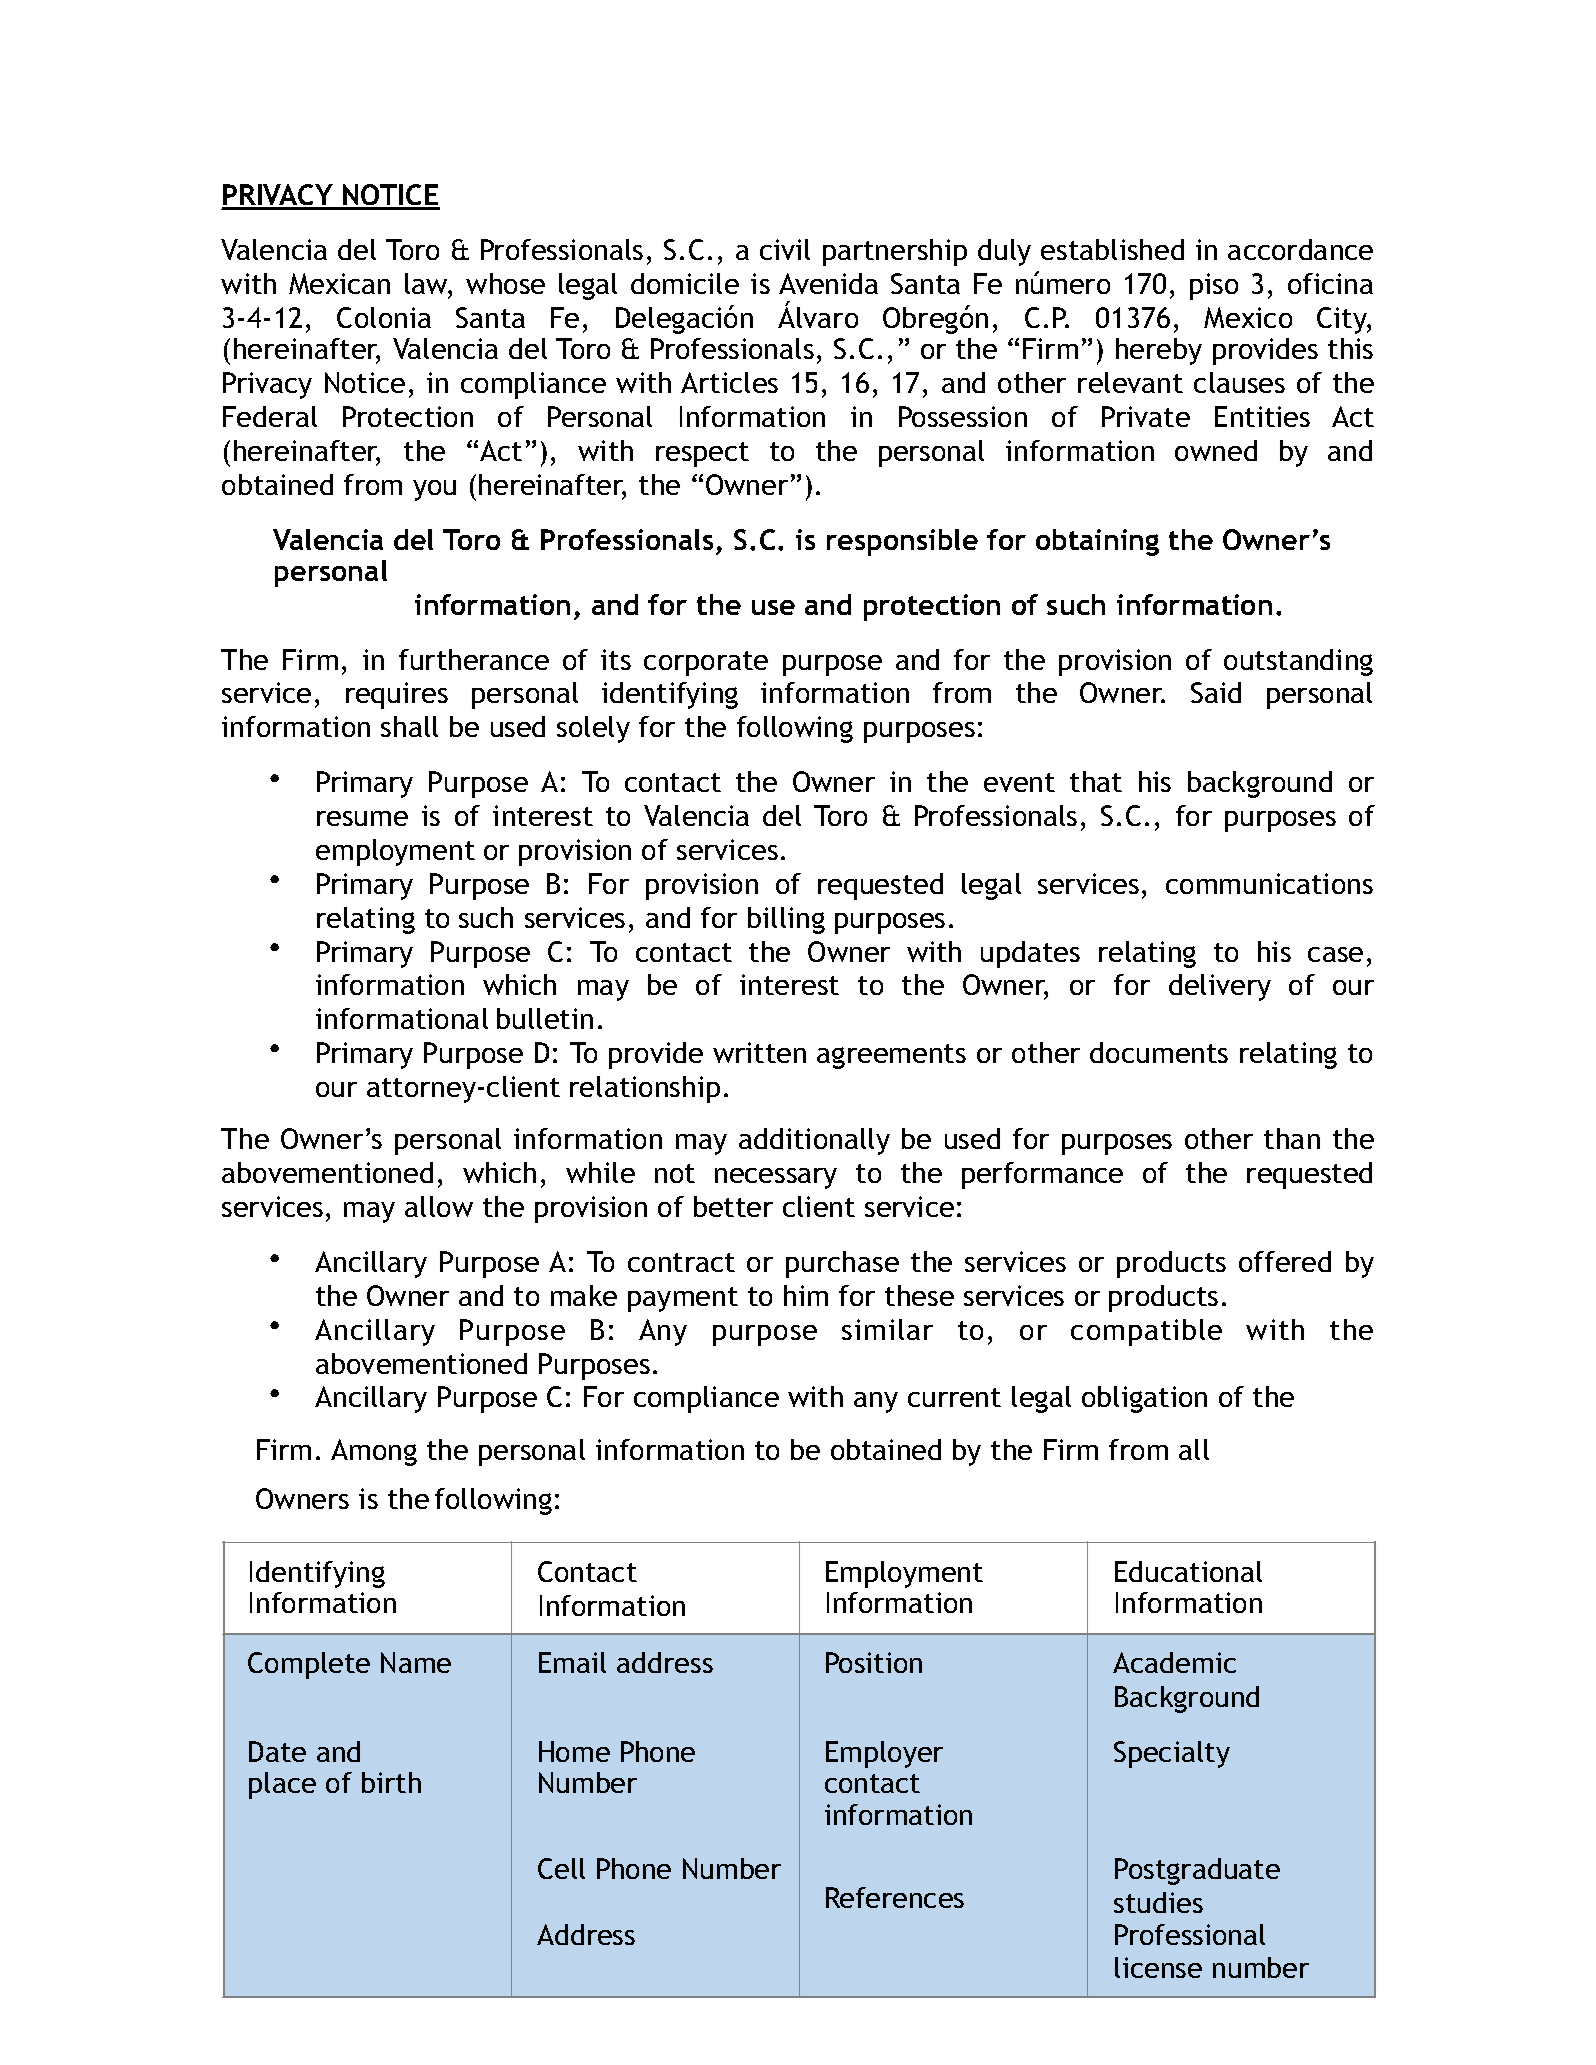  I want to click on birth, so click(391, 1782).
